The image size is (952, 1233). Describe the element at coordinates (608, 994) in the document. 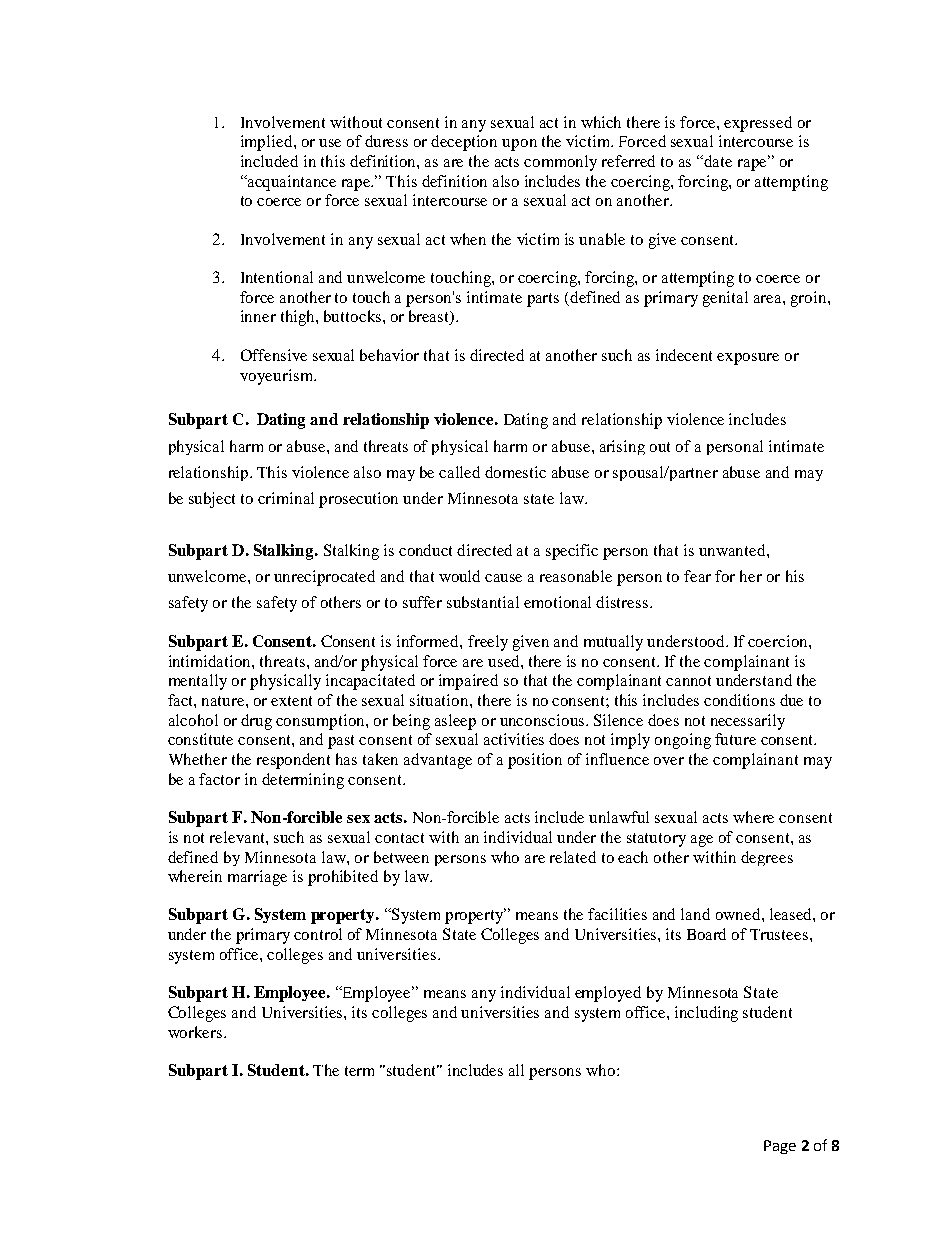

I see `employed` at that location.
